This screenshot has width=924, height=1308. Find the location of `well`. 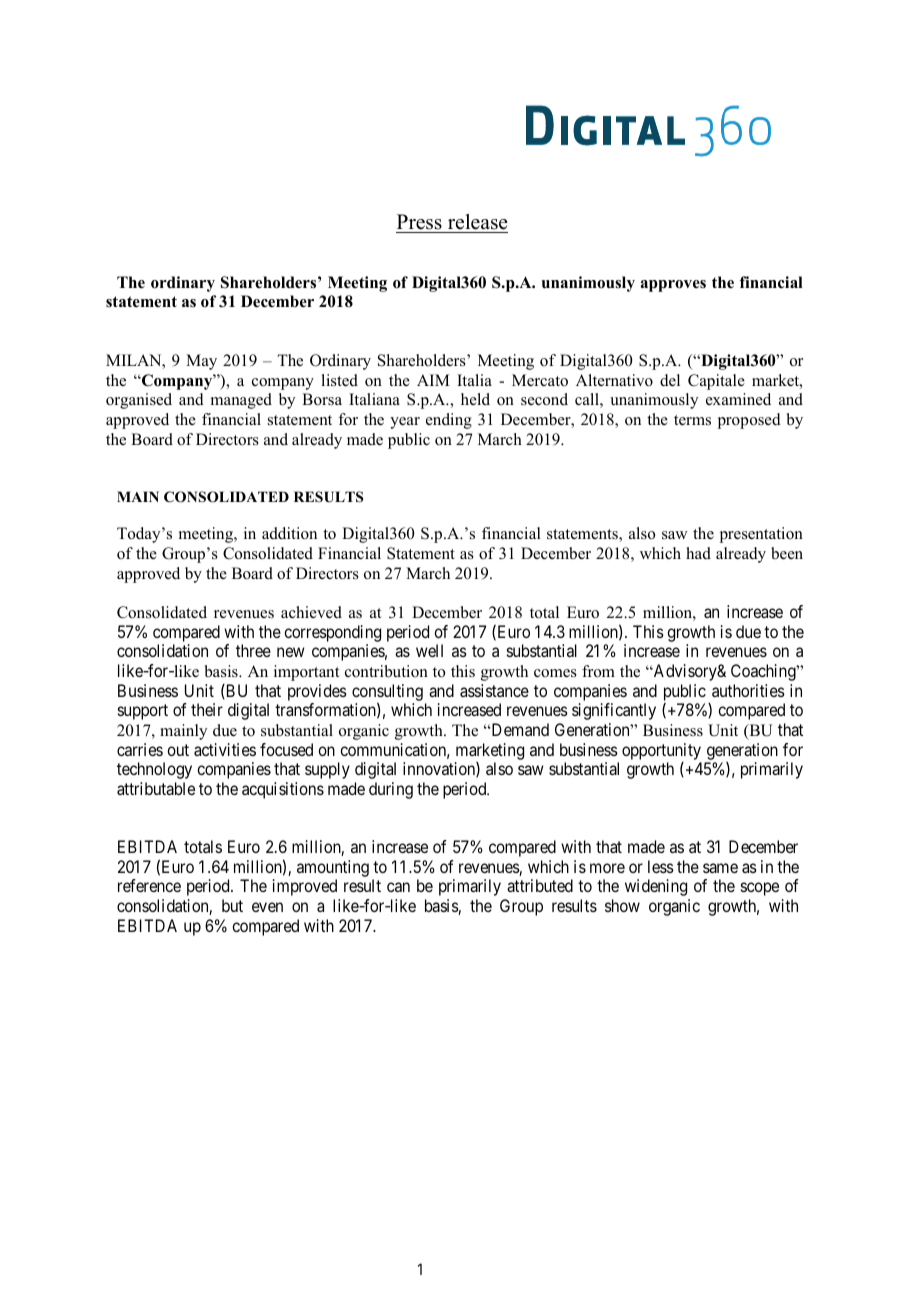

well is located at coordinates (429, 650).
